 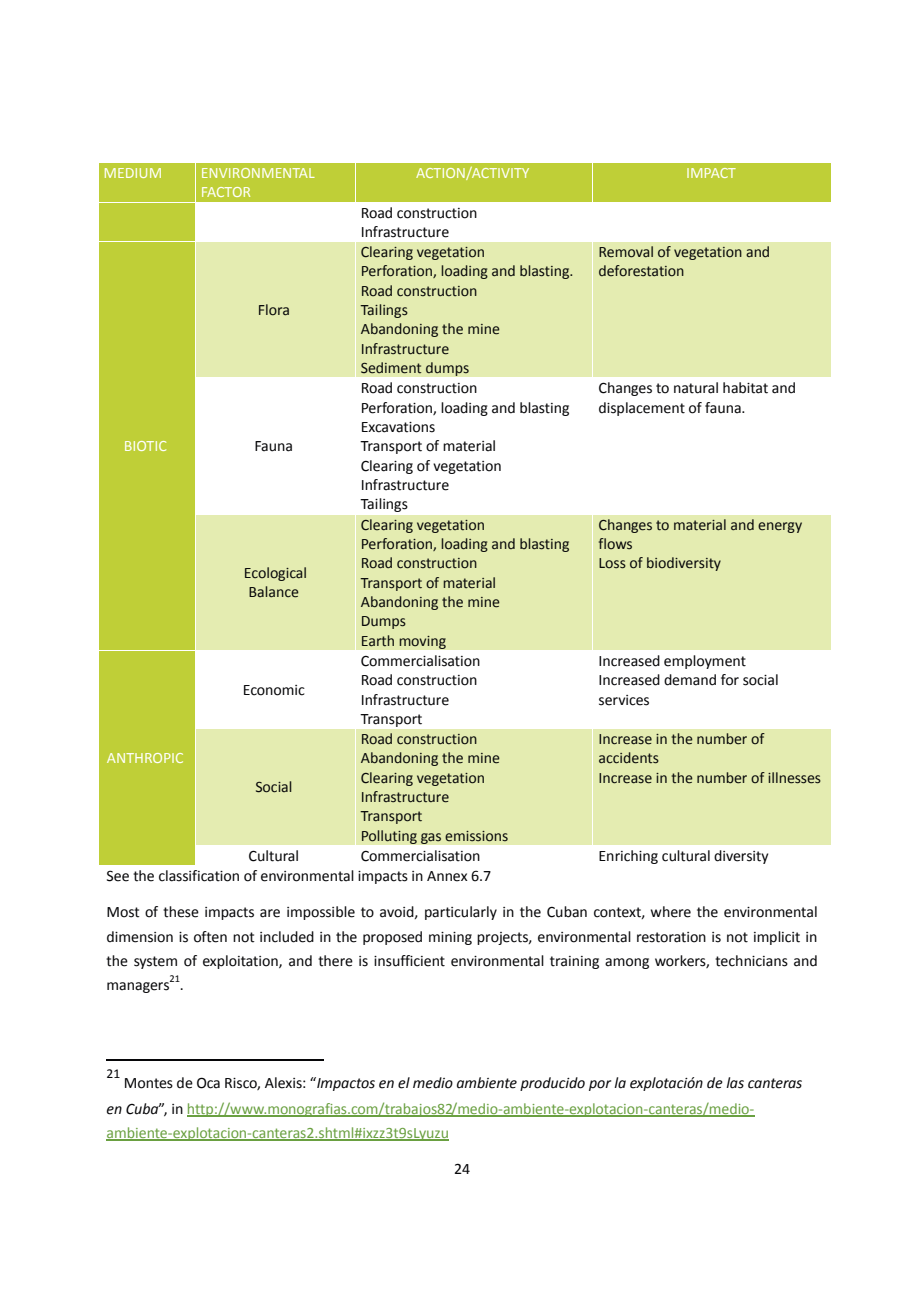 What do you see at coordinates (199, 876) in the screenshot?
I see `classification` at bounding box center [199, 876].
